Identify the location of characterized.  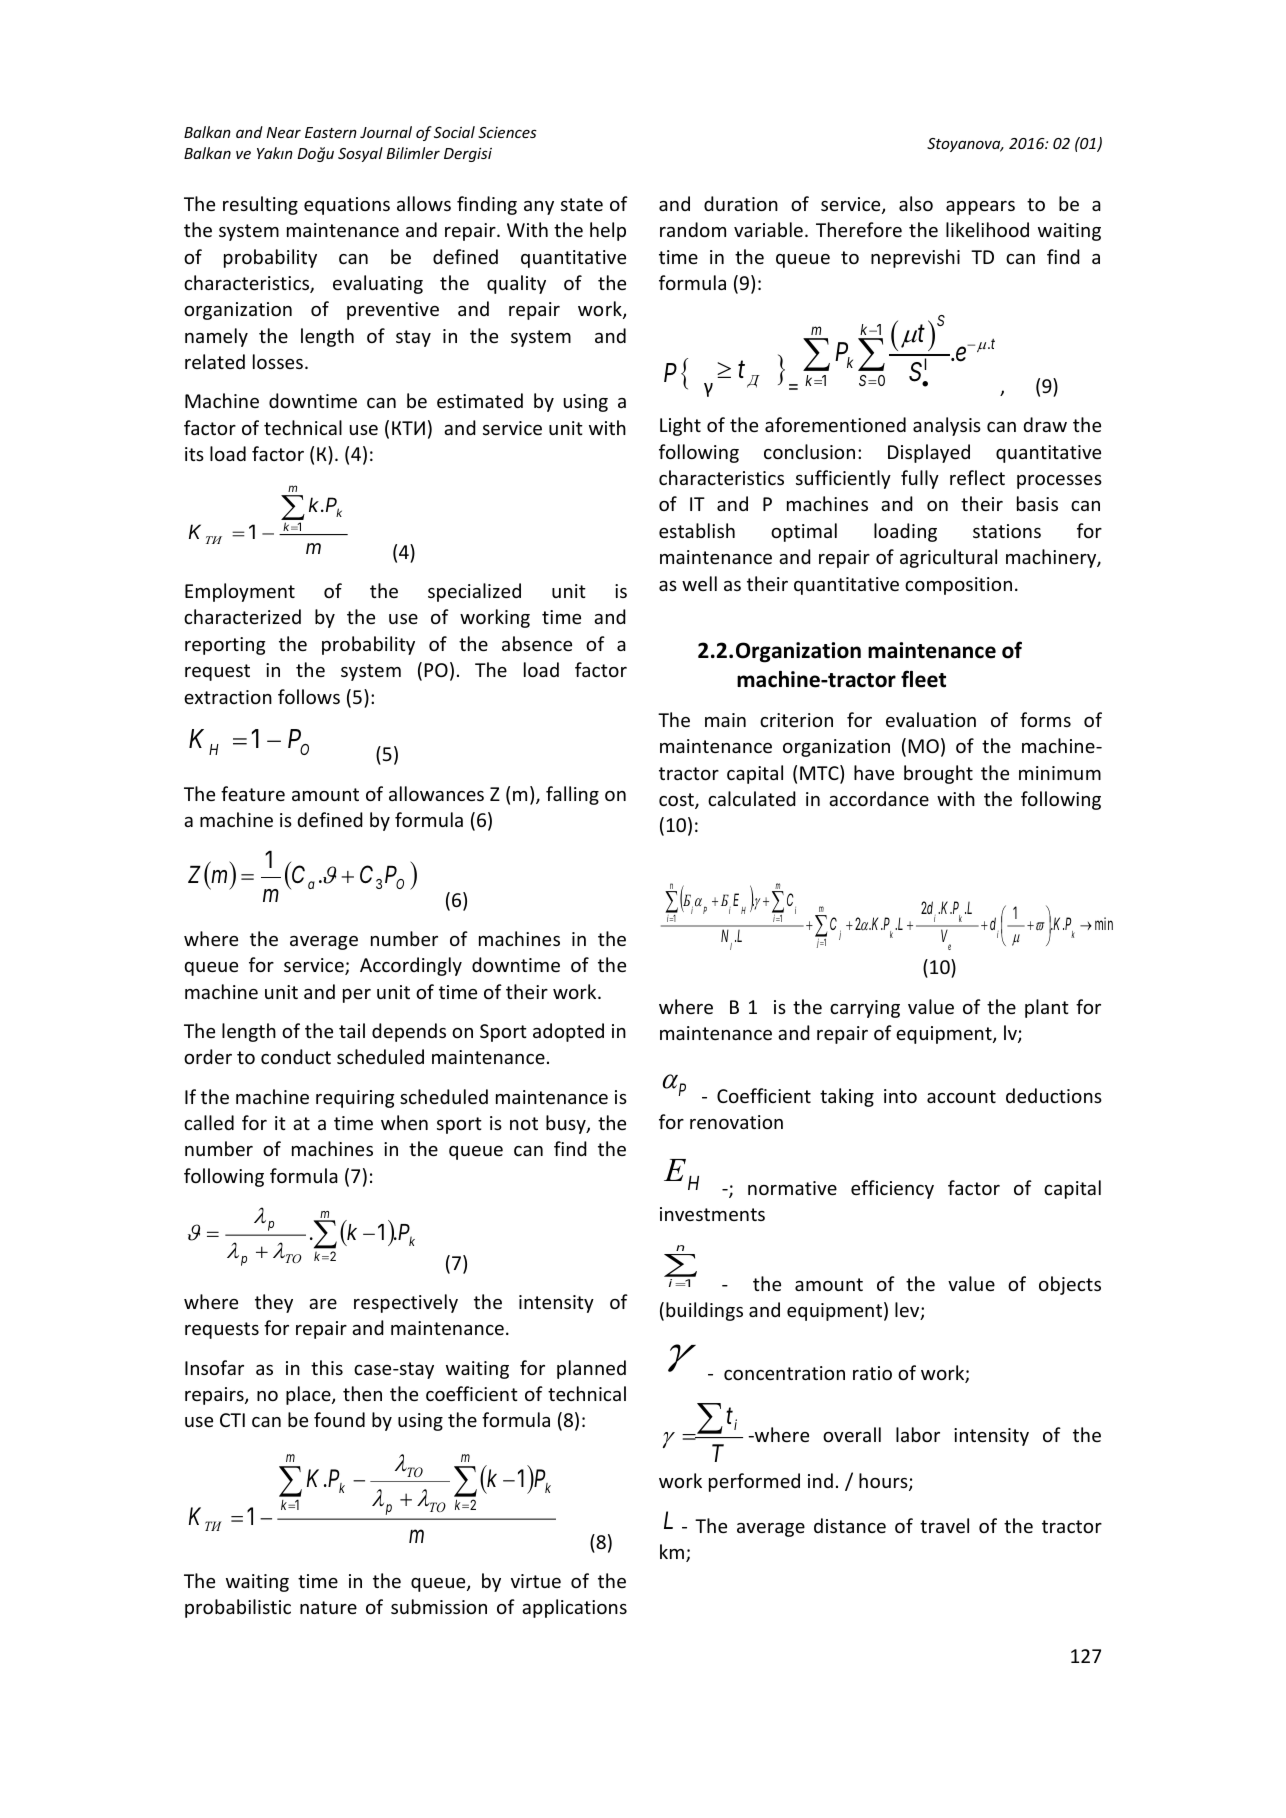
(242, 616).
